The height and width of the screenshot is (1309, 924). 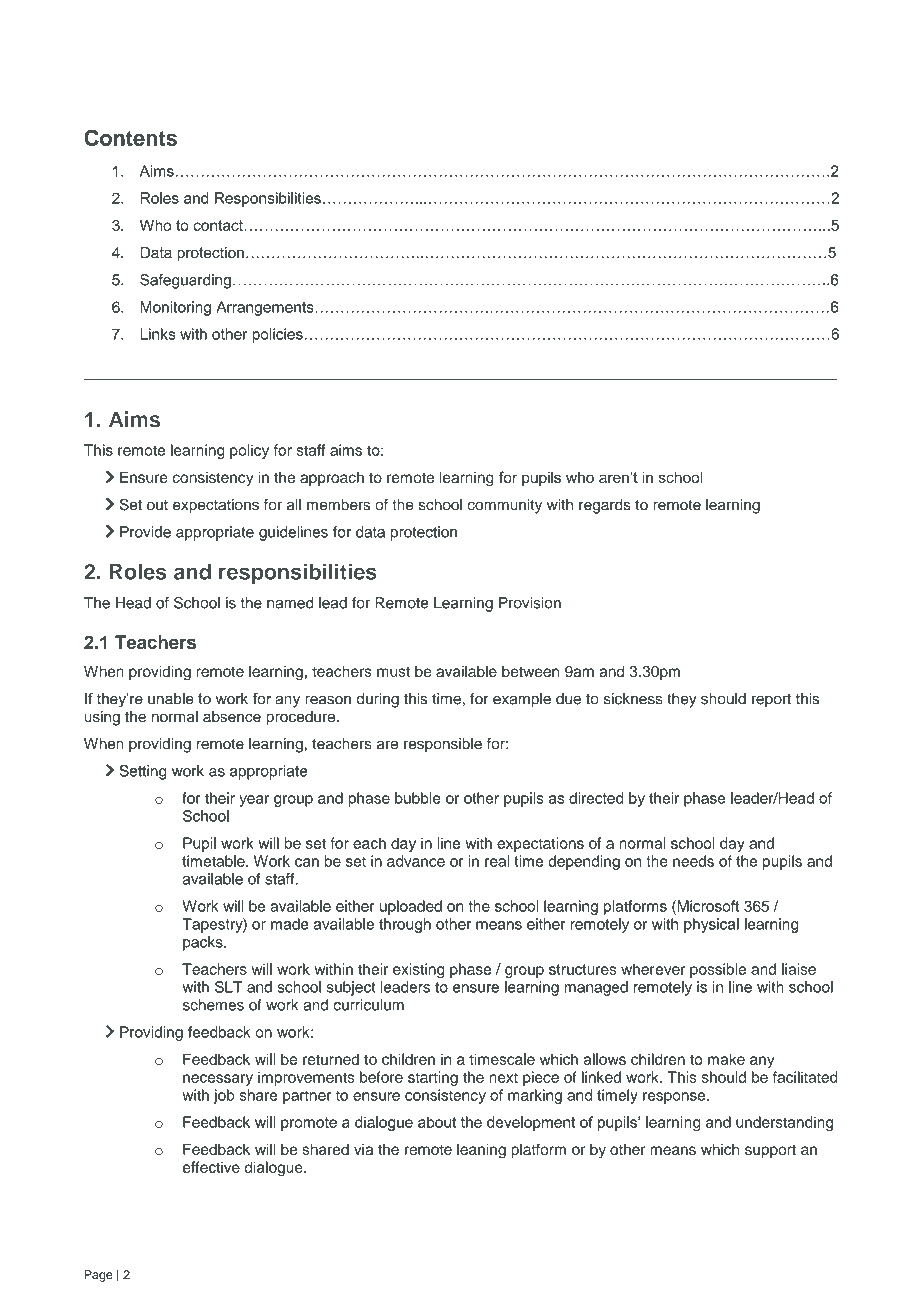 I want to click on Page, so click(x=98, y=1276).
